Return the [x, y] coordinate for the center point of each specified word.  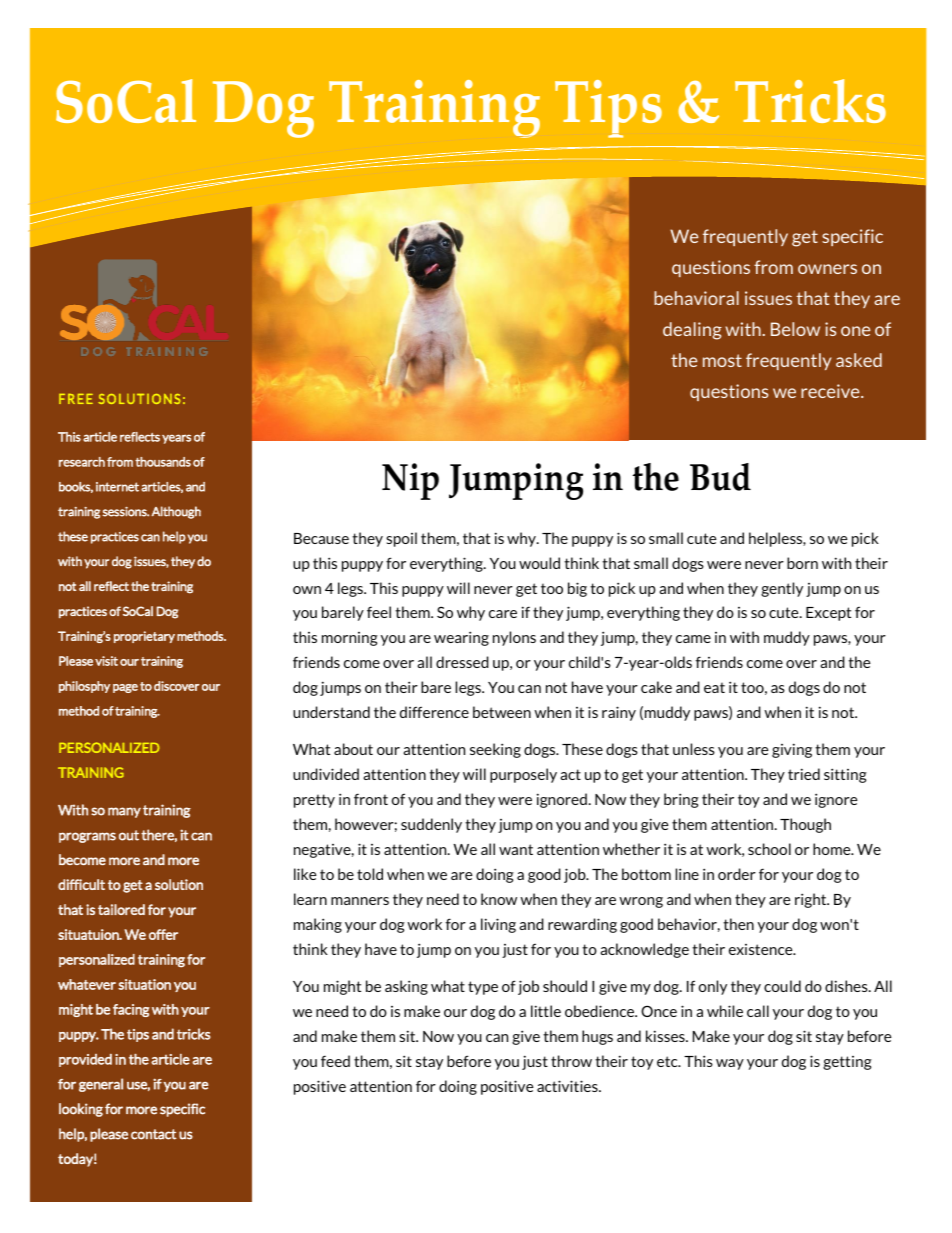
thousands [163, 462]
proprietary [144, 637]
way [730, 1064]
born [802, 563]
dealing [692, 331]
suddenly [431, 825]
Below [795, 329]
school [769, 849]
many [124, 812]
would [539, 563]
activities [568, 1086]
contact [153, 1134]
